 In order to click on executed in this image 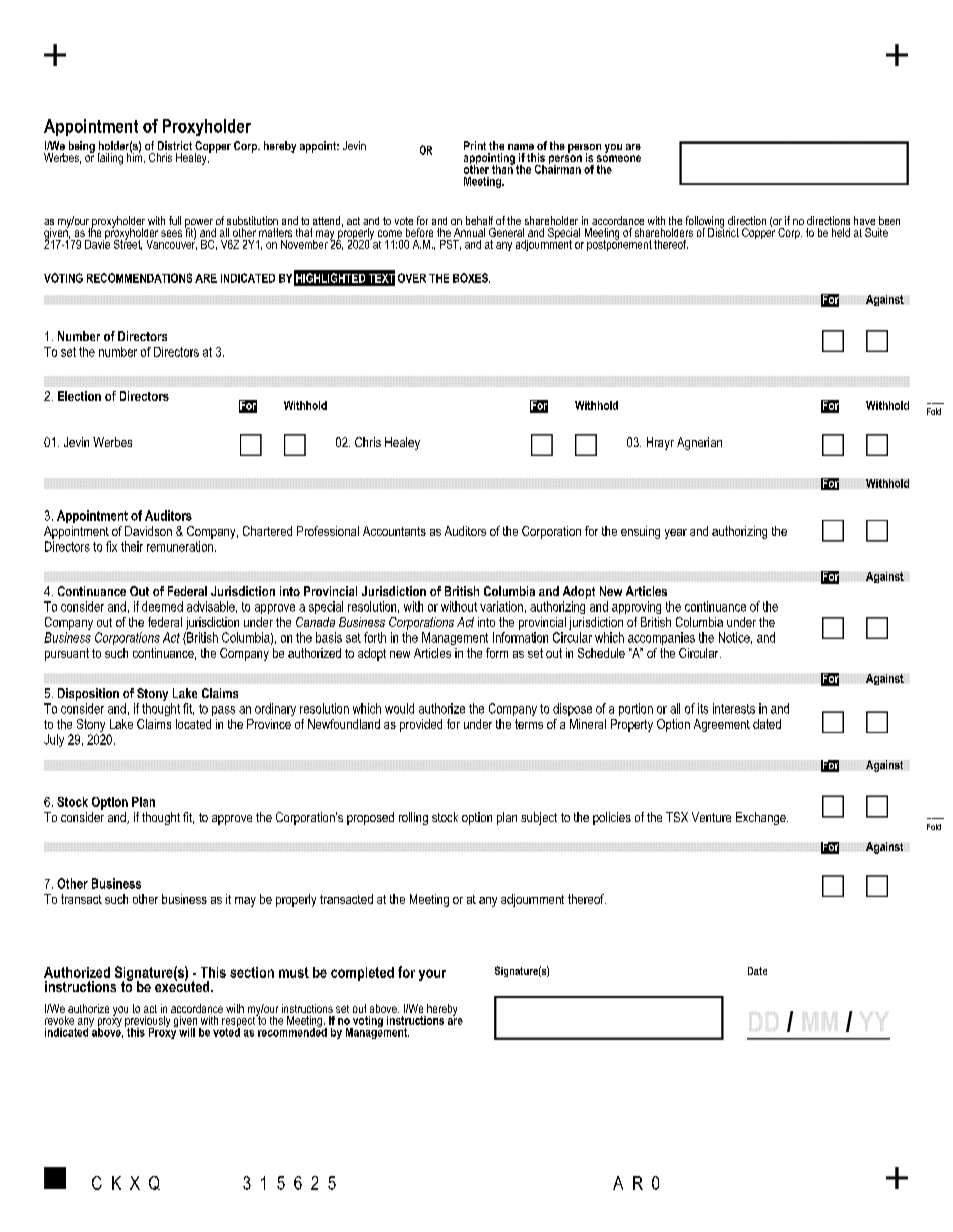, I will do `click(183, 985)`.
